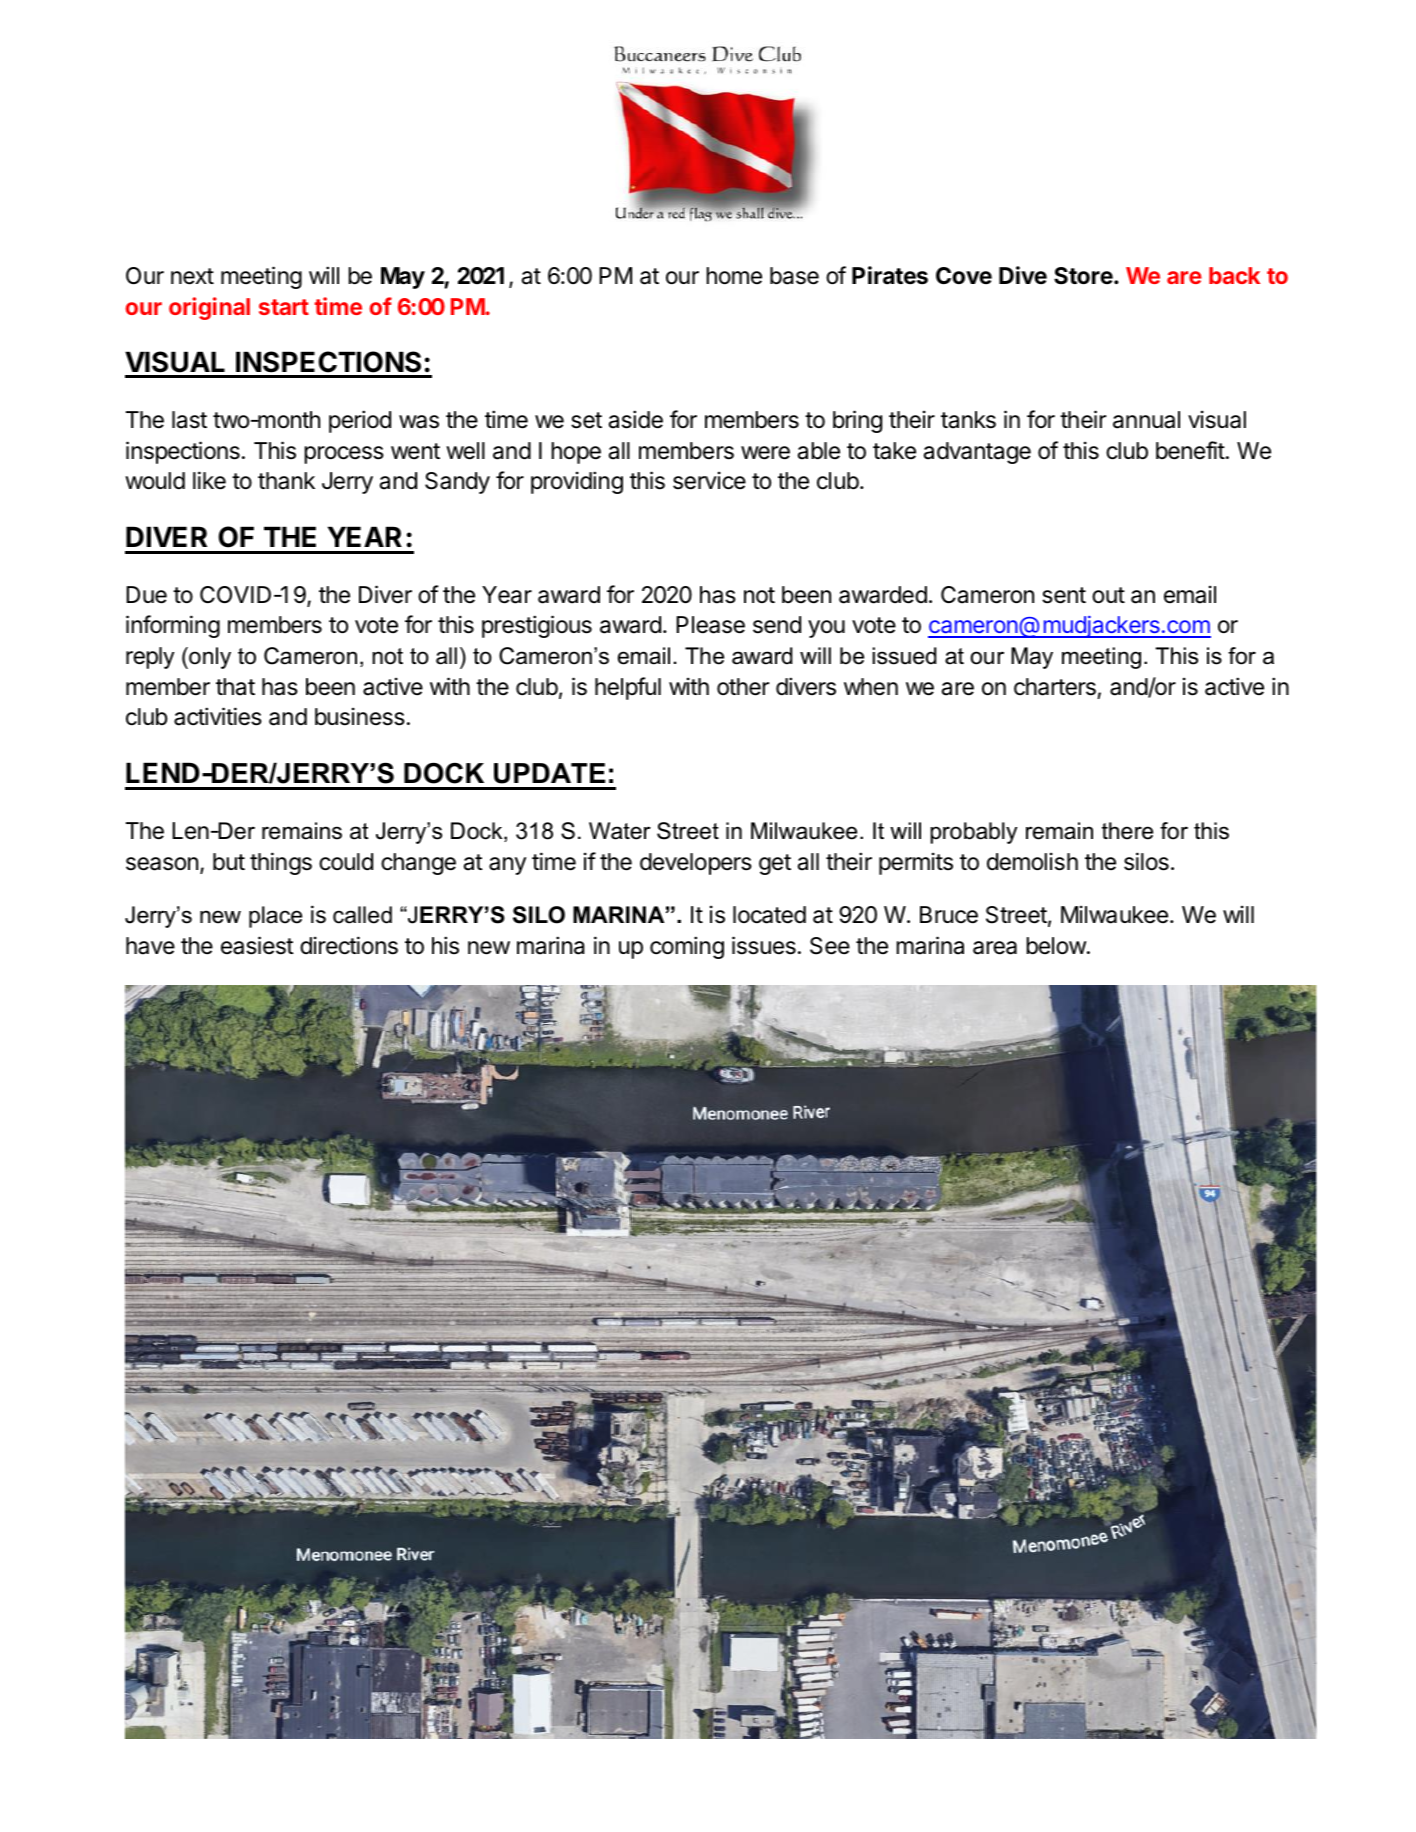  What do you see at coordinates (275, 917) in the document?
I see `place` at bounding box center [275, 917].
